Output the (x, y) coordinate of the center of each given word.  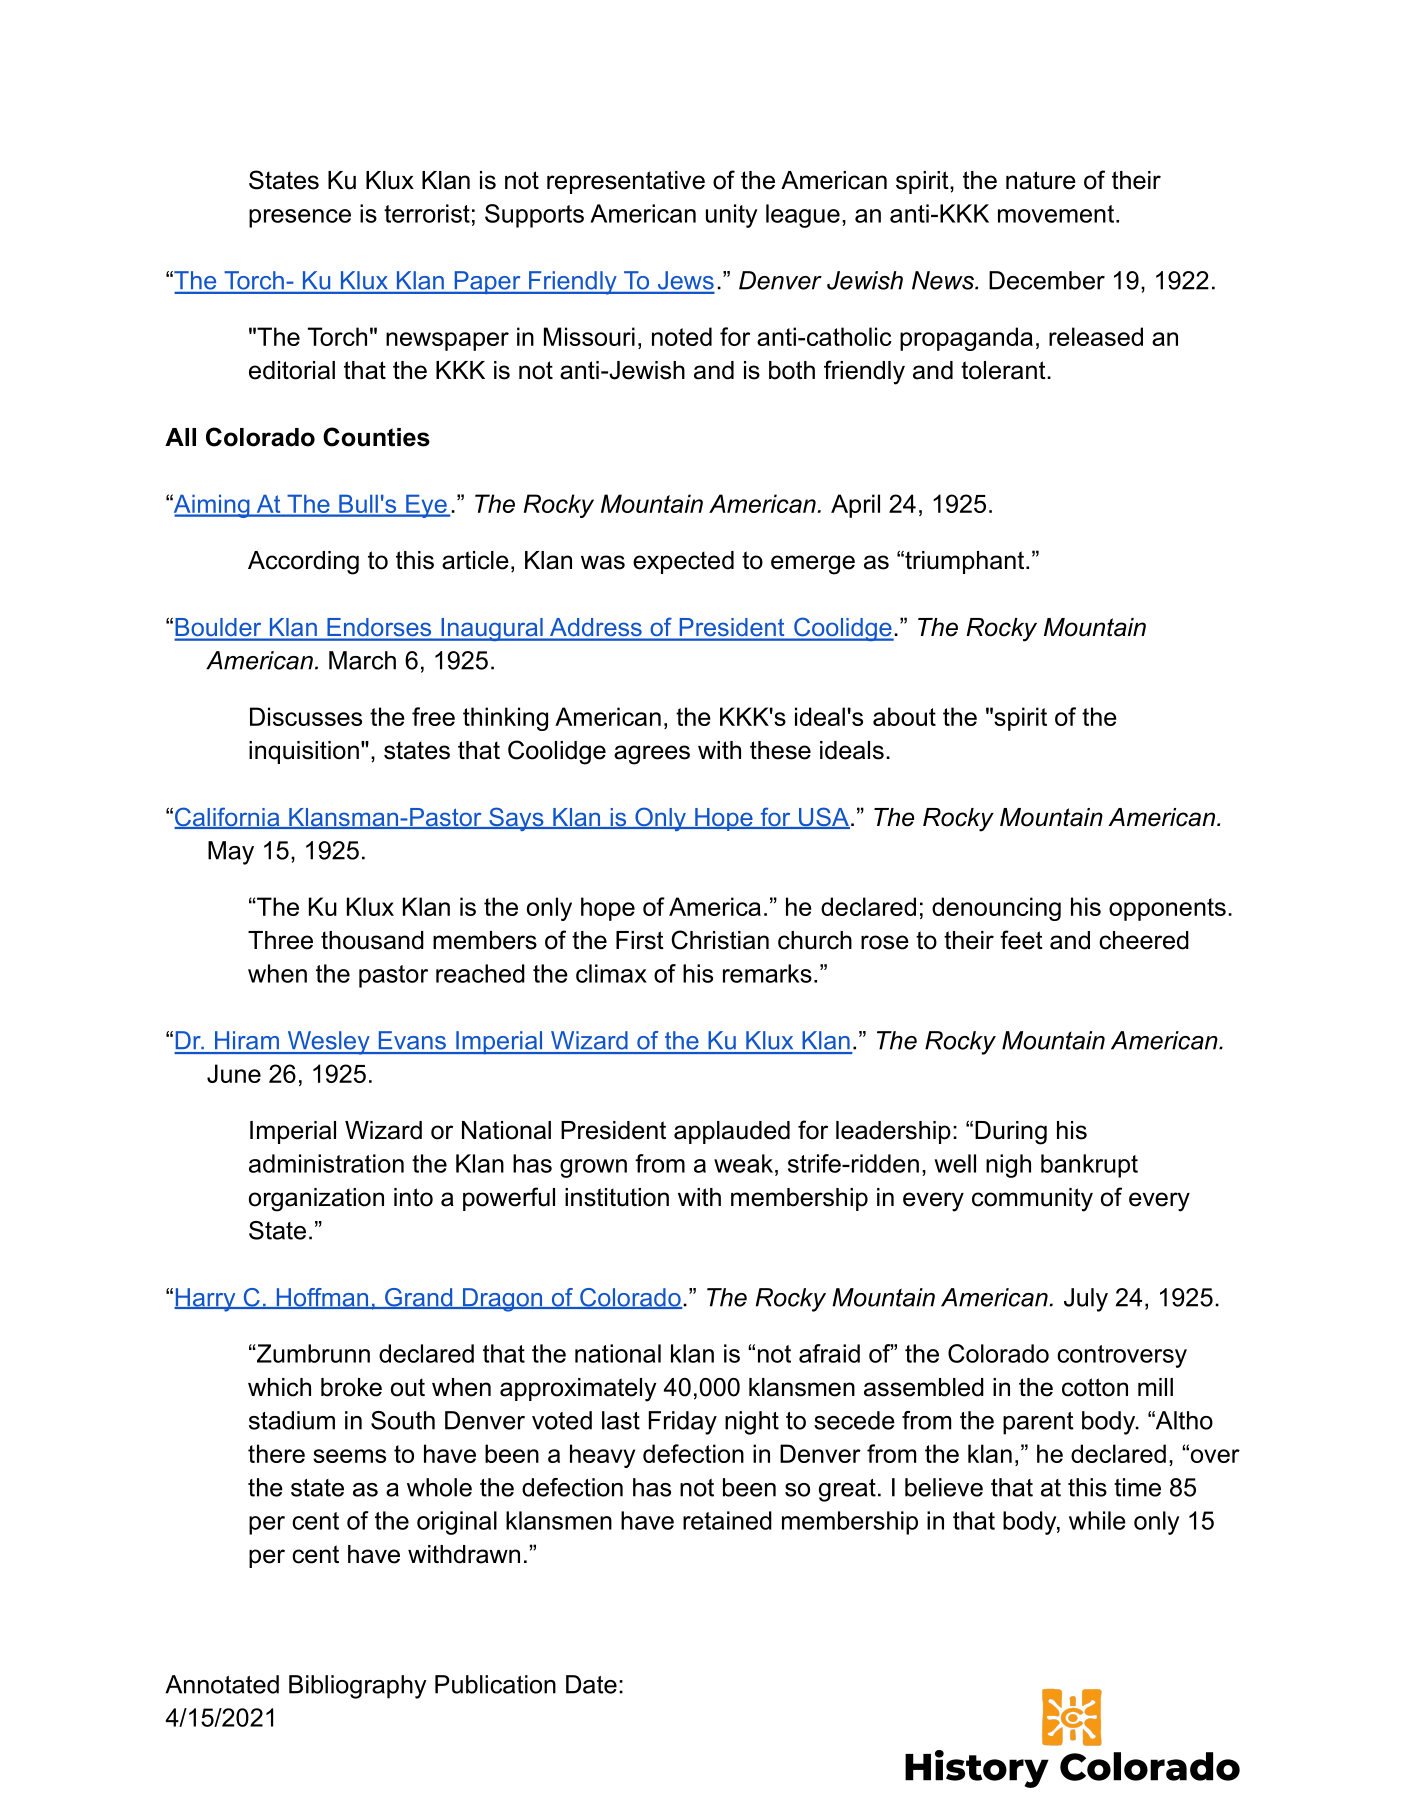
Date (591, 1684)
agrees (652, 755)
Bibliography (358, 1687)
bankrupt (1089, 1166)
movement (1056, 214)
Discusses (306, 716)
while (1097, 1520)
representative (626, 182)
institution (617, 1197)
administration (326, 1163)
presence (300, 218)
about (904, 716)
